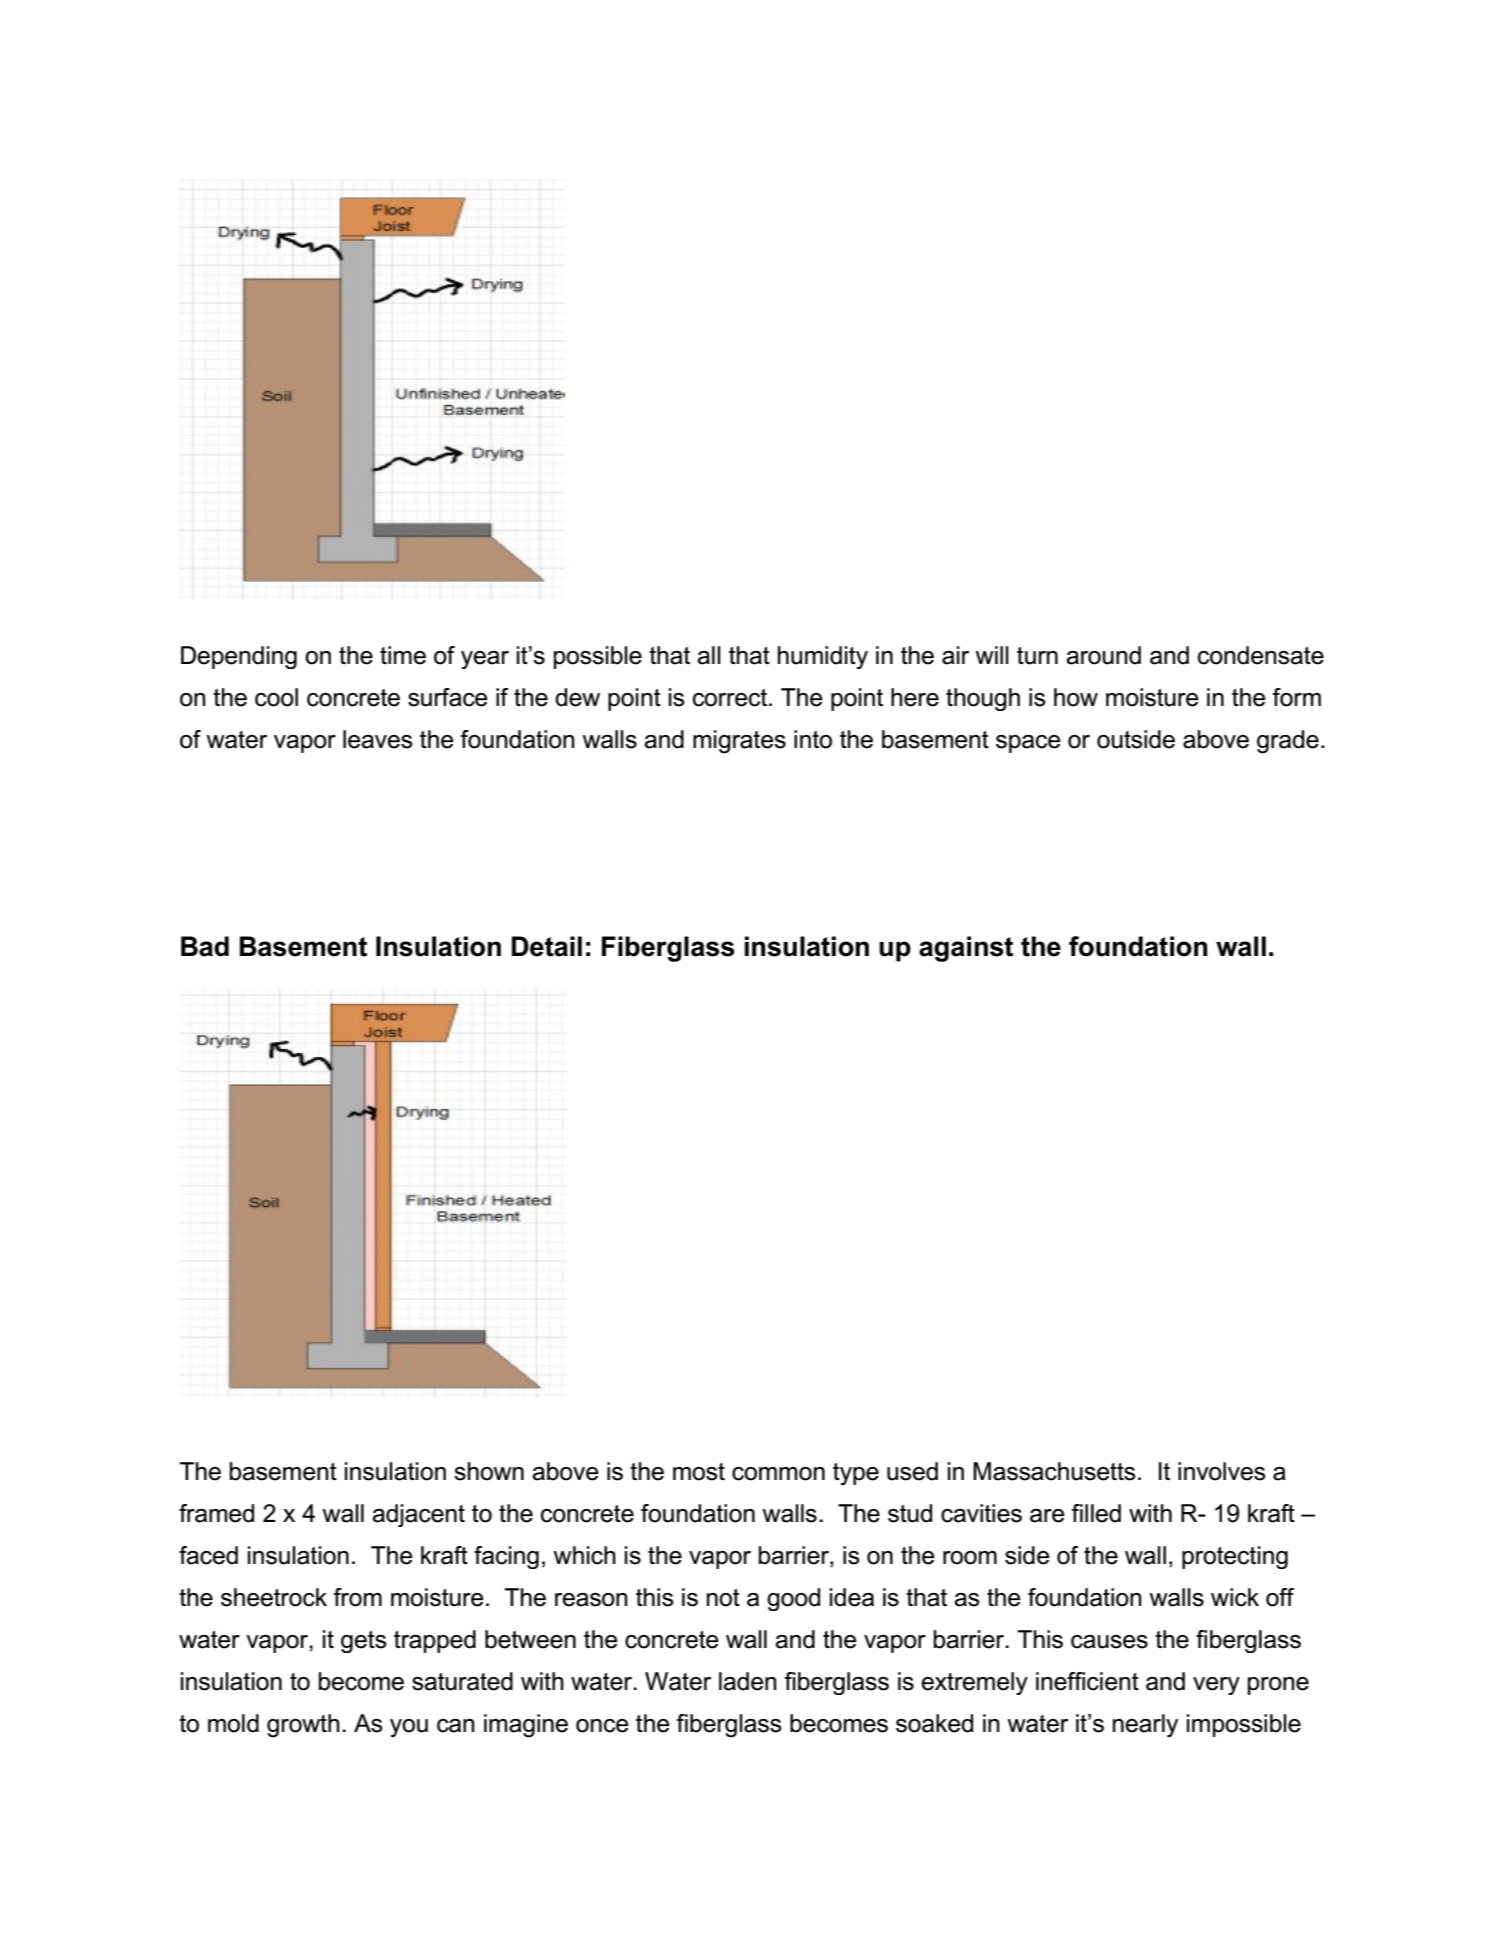  Describe the element at coordinates (1103, 655) in the screenshot. I see `around` at that location.
